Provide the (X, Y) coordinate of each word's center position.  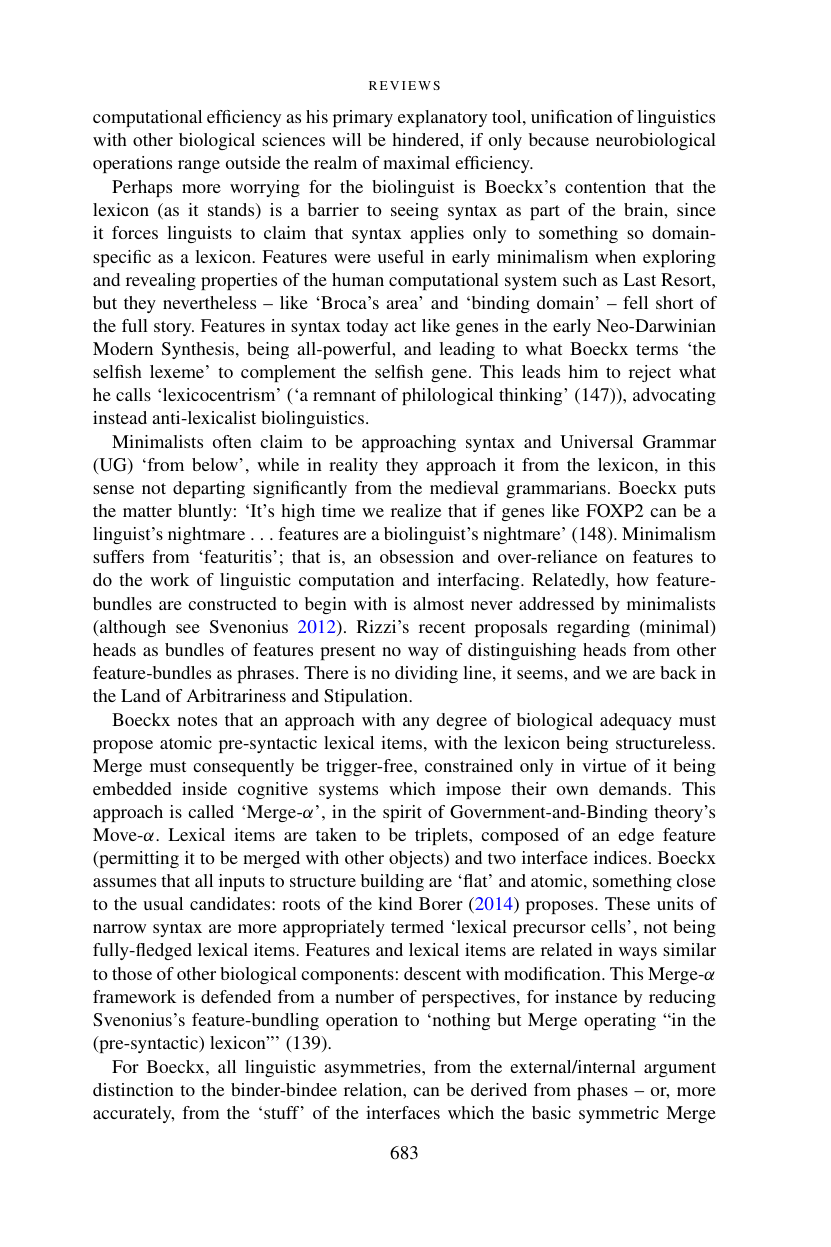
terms (657, 349)
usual (163, 903)
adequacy (636, 721)
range (199, 166)
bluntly (205, 512)
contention (605, 186)
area (403, 304)
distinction (133, 1089)
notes (197, 720)
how (633, 579)
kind (395, 903)
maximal (416, 162)
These (627, 903)
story (174, 328)
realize (416, 510)
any (416, 723)
